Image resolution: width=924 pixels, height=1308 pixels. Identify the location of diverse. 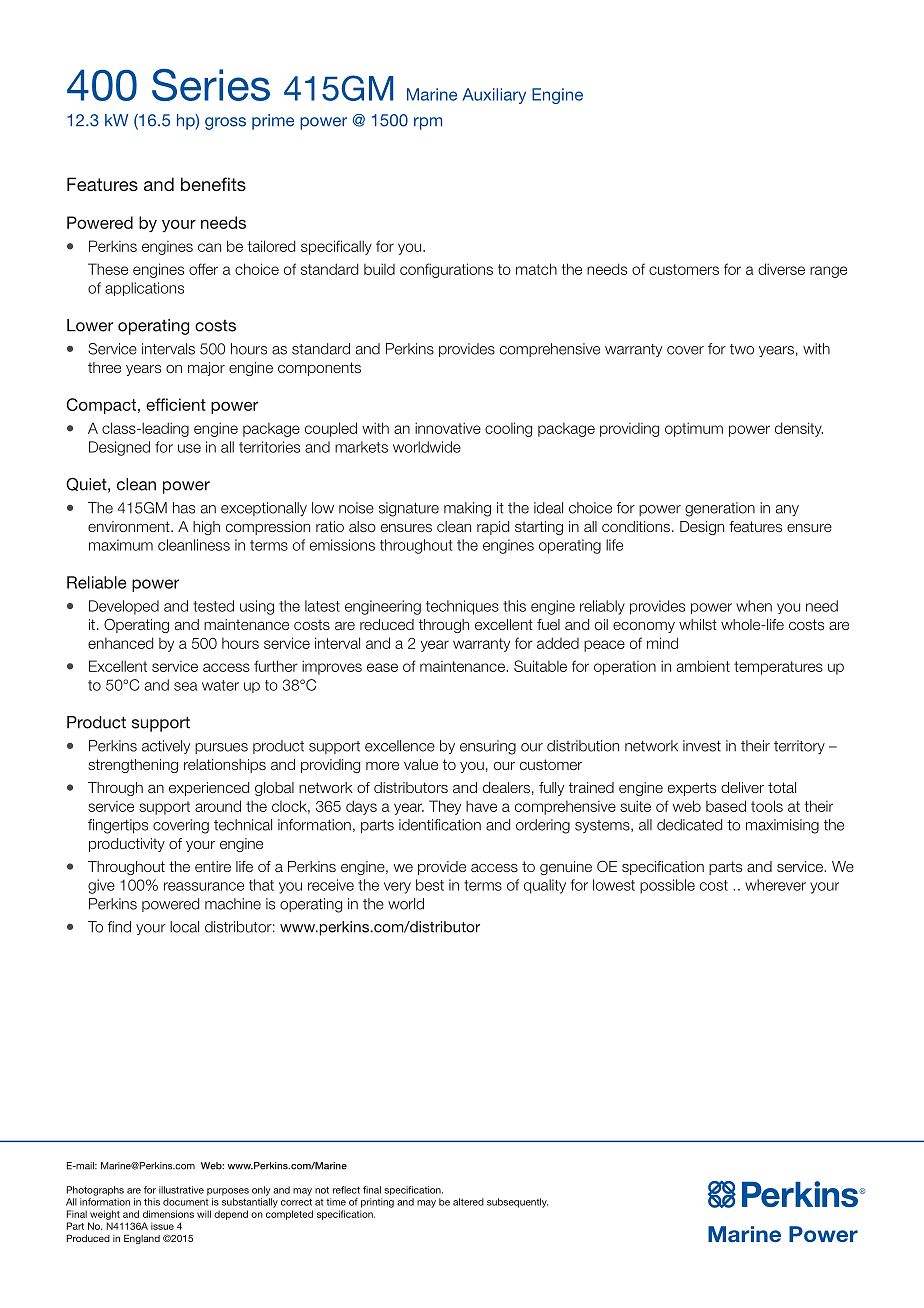
(781, 269).
